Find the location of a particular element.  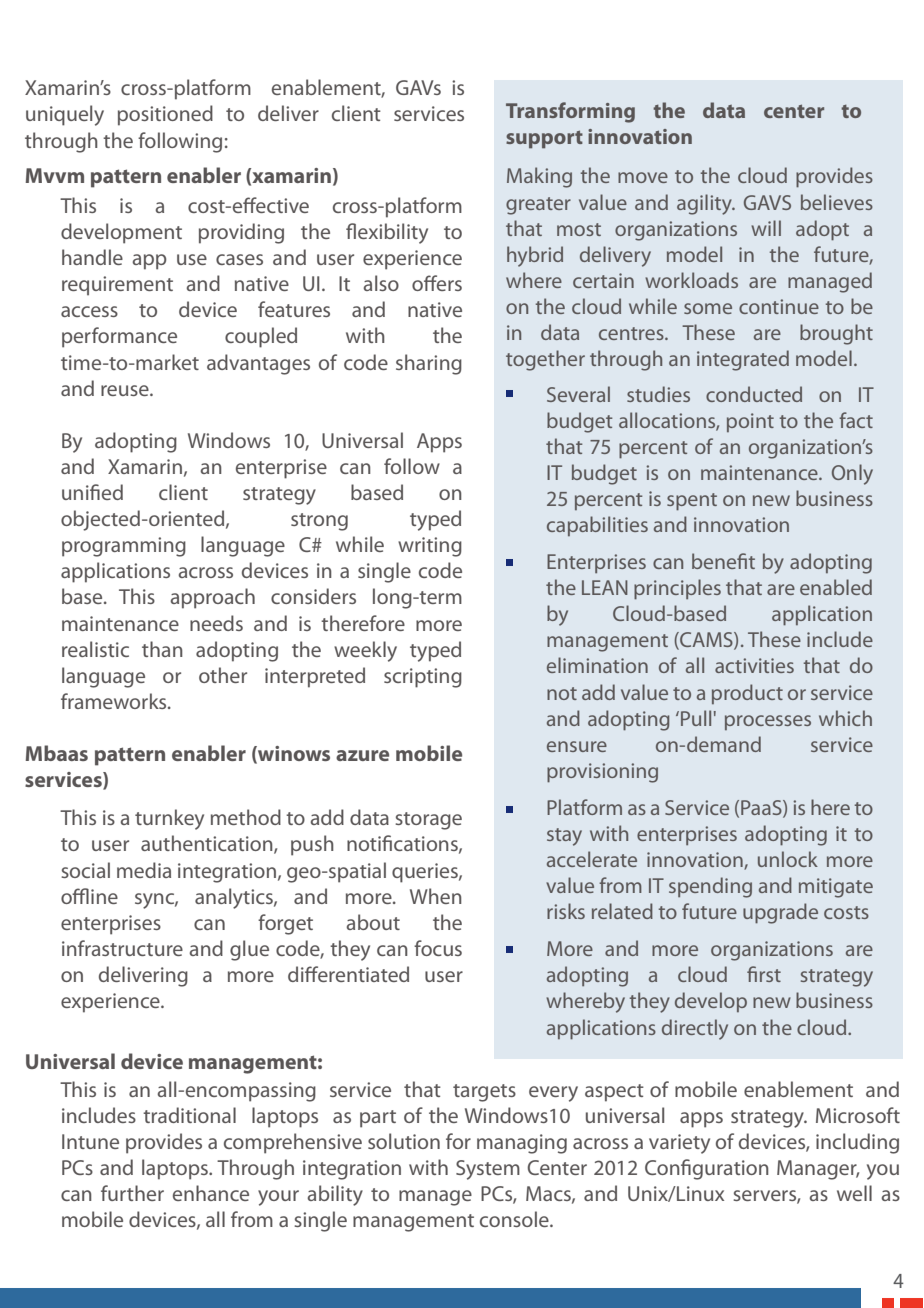

positioned is located at coordinates (165, 115).
